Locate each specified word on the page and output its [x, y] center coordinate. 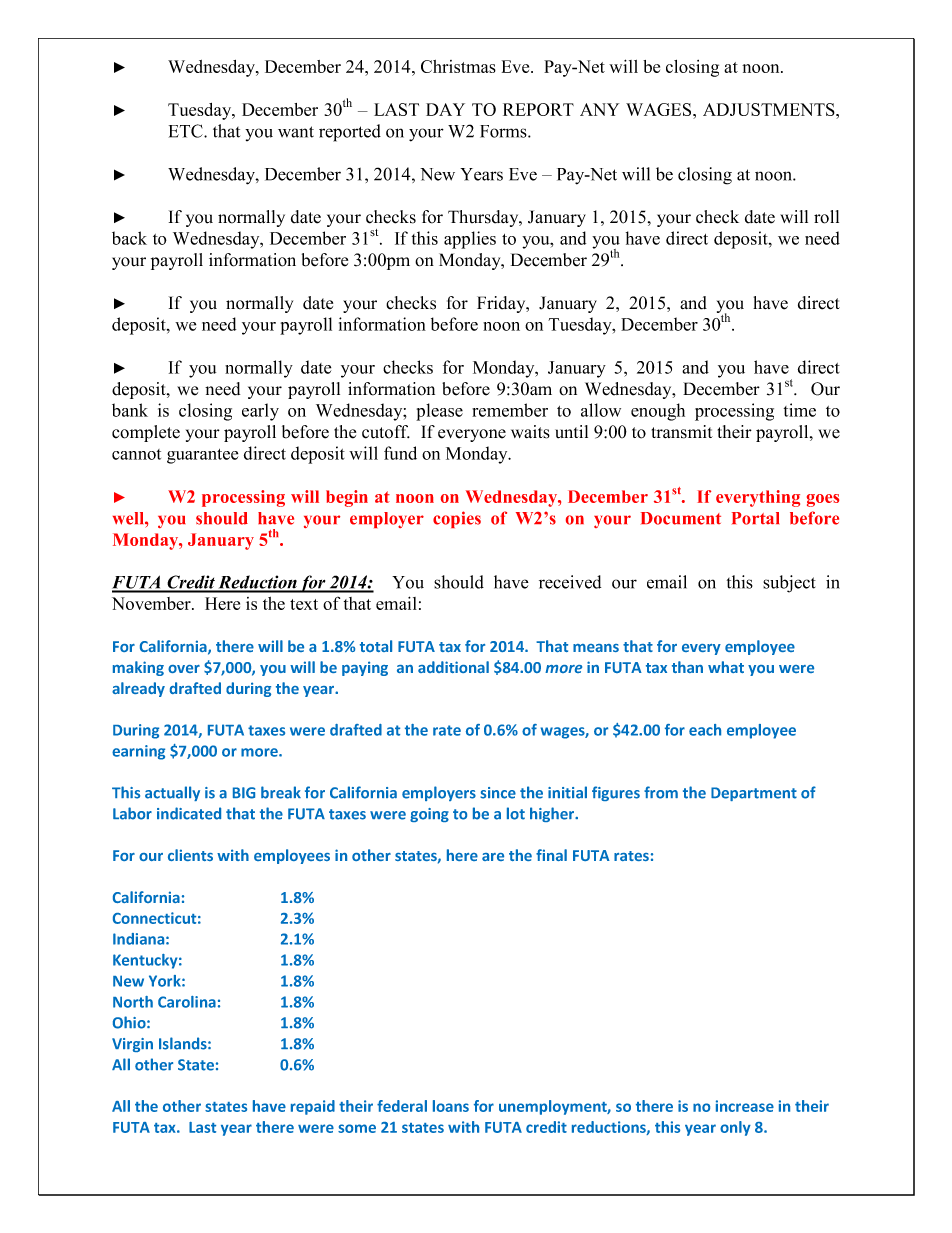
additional [453, 667]
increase [745, 1106]
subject [789, 584]
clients [190, 855]
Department [754, 794]
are [493, 857]
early [260, 412]
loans [451, 1106]
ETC [187, 131]
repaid [313, 1107]
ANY [599, 109]
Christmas [458, 66]
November [152, 603]
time [800, 410]
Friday [502, 304]
